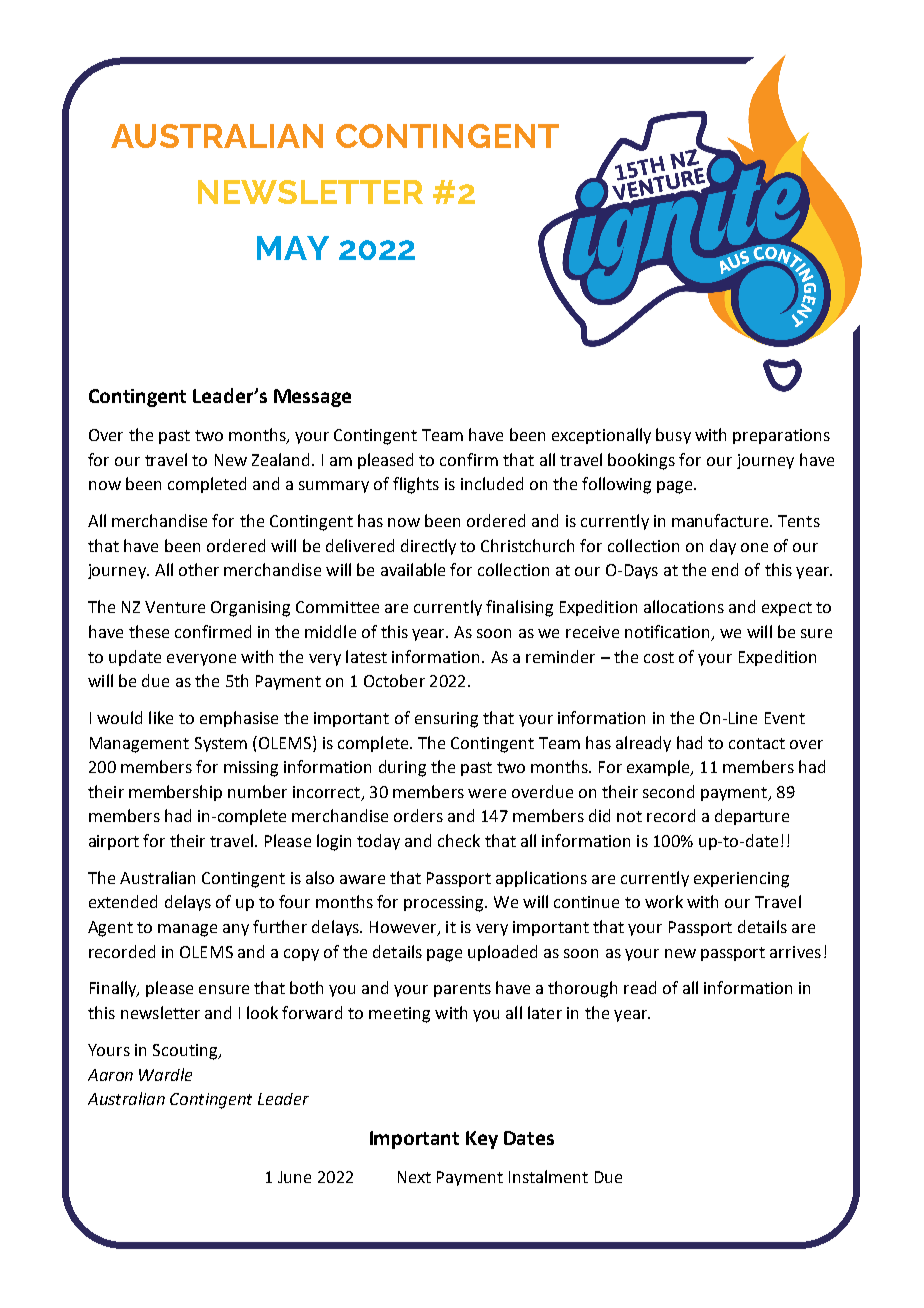 Image resolution: width=924 pixels, height=1308 pixels. I want to click on MAY, so click(293, 248).
